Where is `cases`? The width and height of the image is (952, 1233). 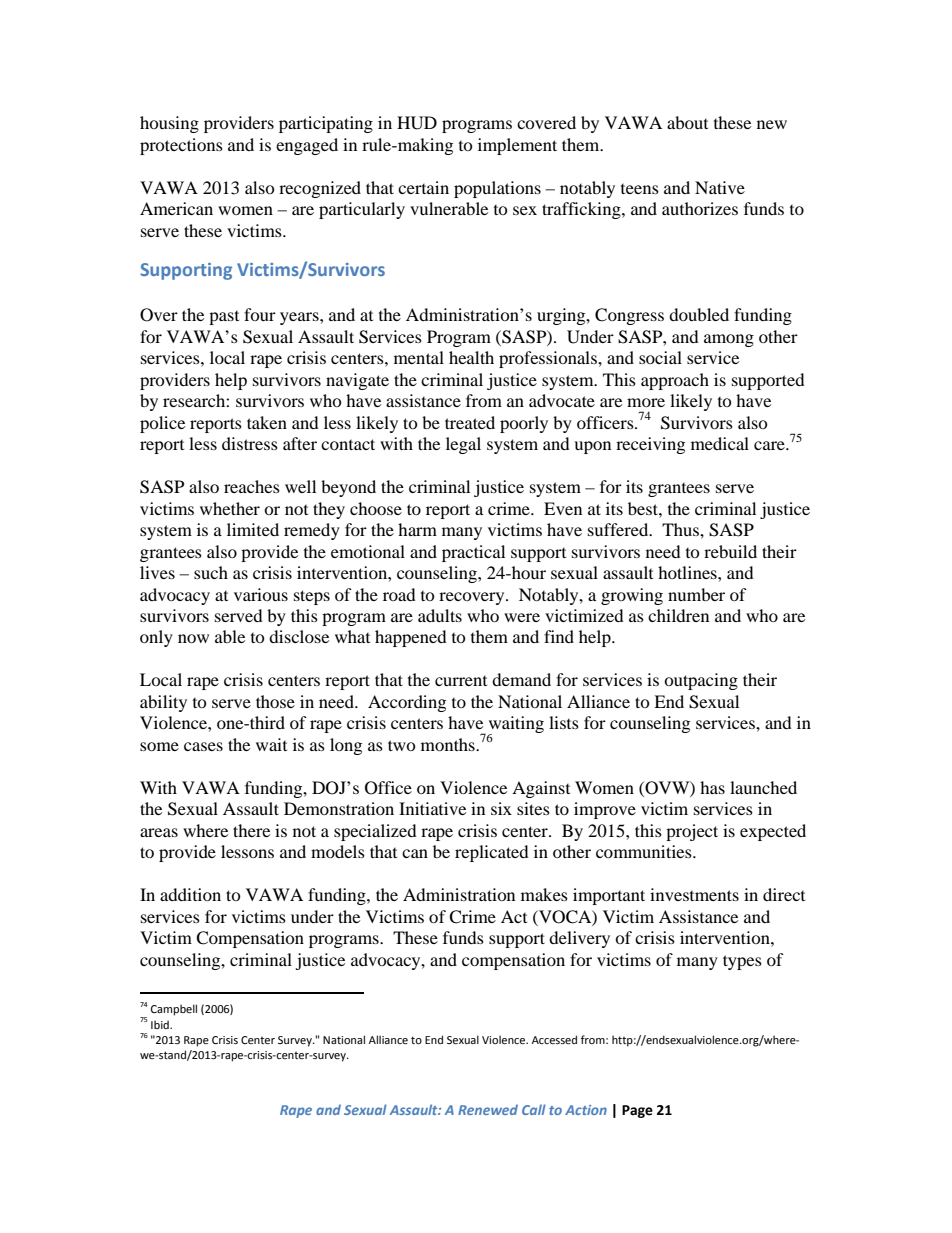 cases is located at coordinates (203, 746).
